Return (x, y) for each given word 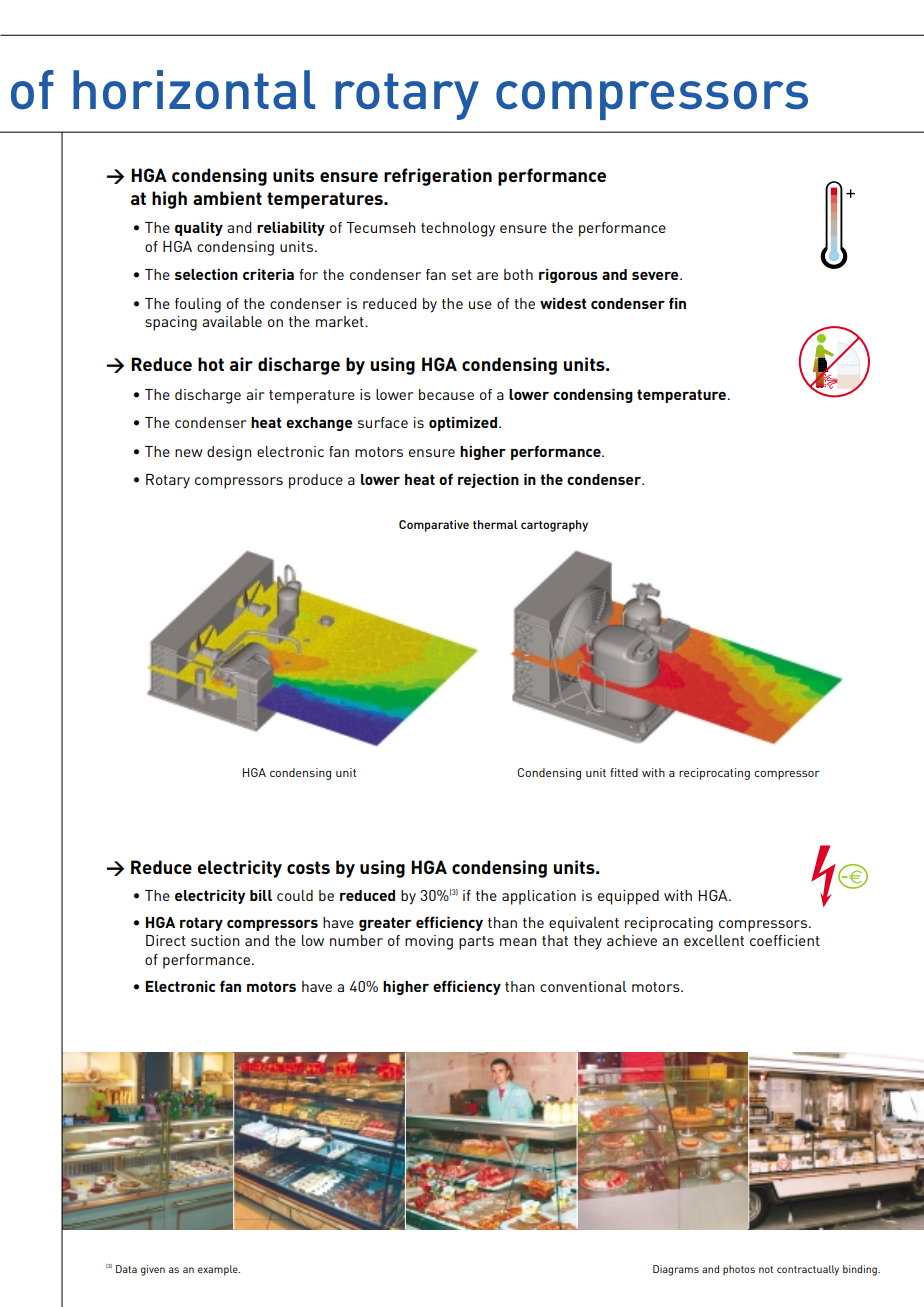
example (219, 1270)
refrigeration (438, 177)
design (229, 453)
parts (476, 943)
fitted (624, 772)
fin (677, 303)
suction (215, 940)
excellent (714, 940)
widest (563, 303)
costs (308, 867)
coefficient (785, 940)
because (446, 394)
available (232, 321)
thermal (495, 524)
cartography (554, 526)
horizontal (194, 90)
